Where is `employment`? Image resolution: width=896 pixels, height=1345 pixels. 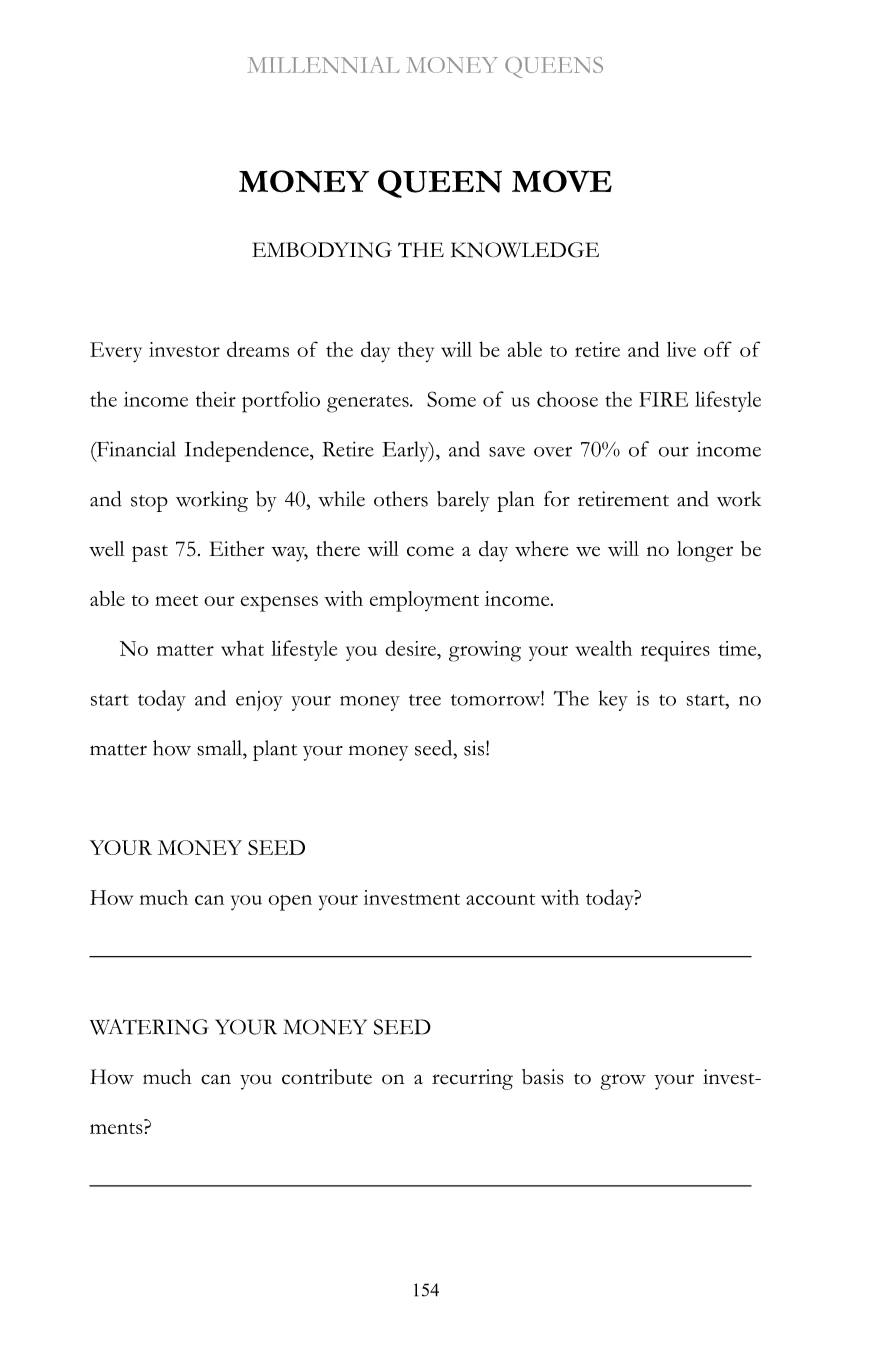
employment is located at coordinates (424, 601).
